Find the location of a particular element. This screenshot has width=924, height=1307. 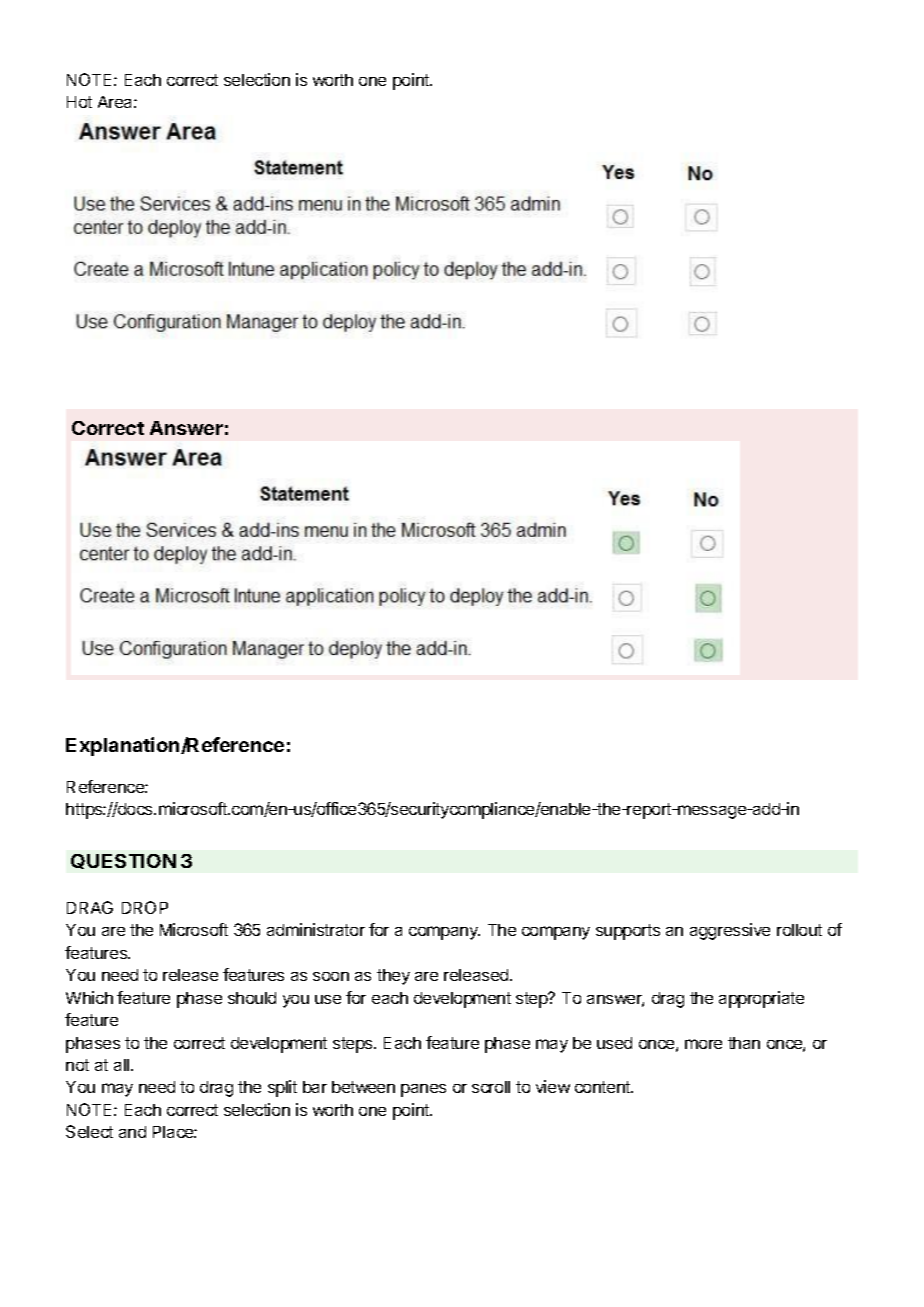

than is located at coordinates (744, 1043).
